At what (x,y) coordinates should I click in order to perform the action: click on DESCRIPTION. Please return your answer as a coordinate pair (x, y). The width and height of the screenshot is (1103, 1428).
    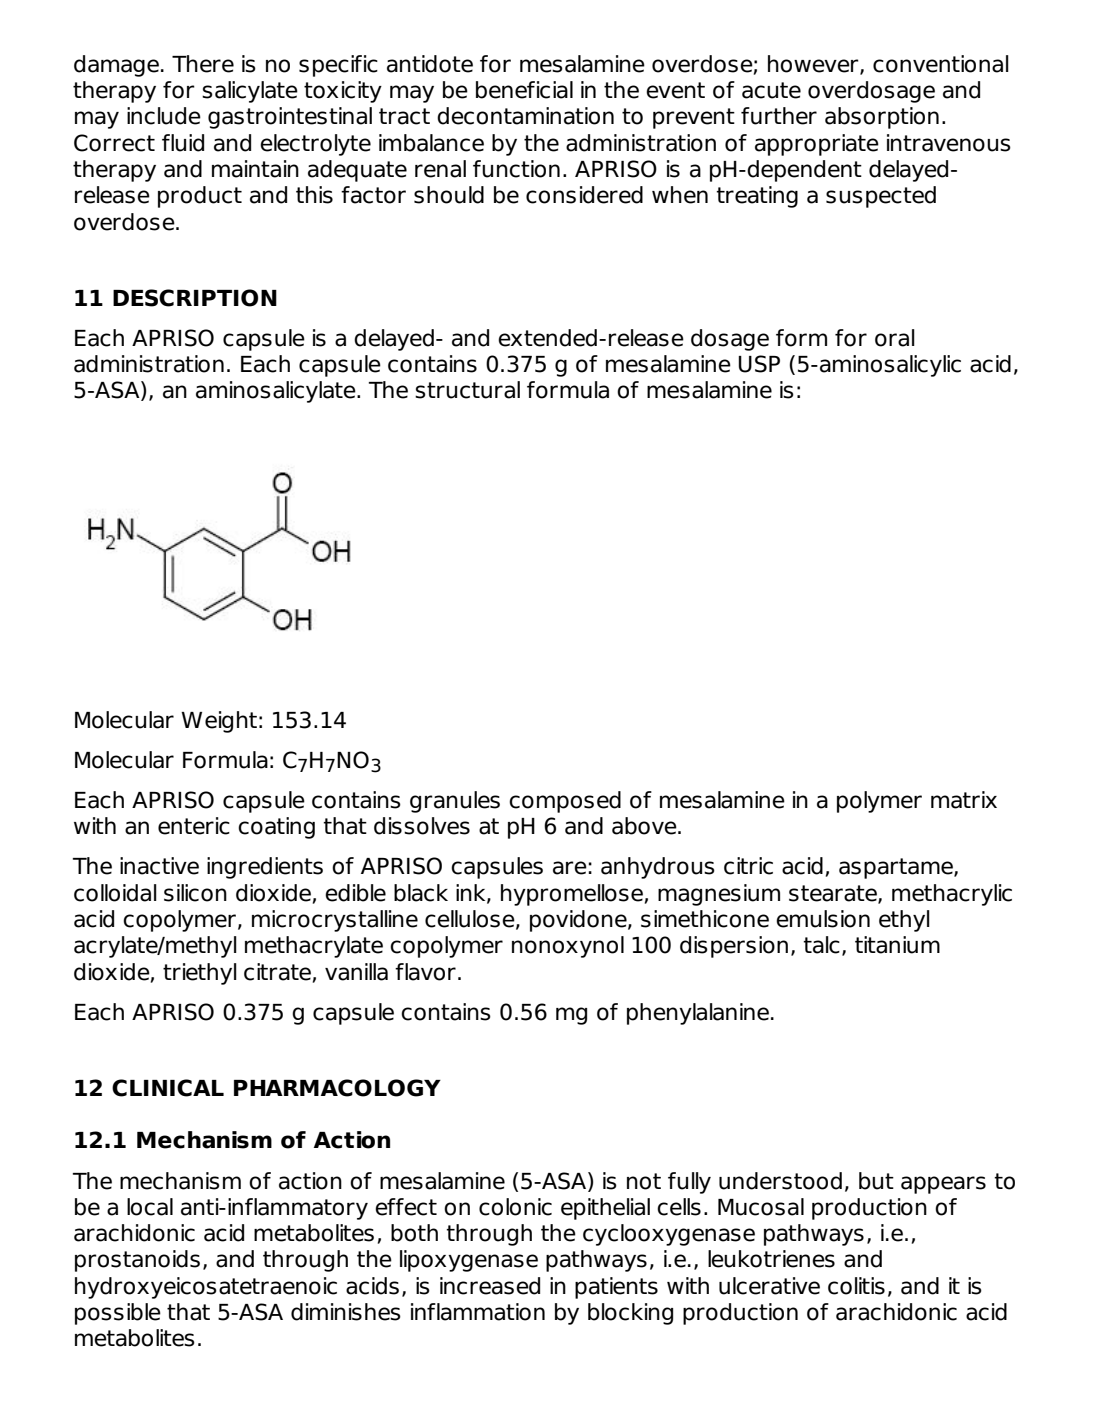
    Looking at the image, I should click on (195, 298).
